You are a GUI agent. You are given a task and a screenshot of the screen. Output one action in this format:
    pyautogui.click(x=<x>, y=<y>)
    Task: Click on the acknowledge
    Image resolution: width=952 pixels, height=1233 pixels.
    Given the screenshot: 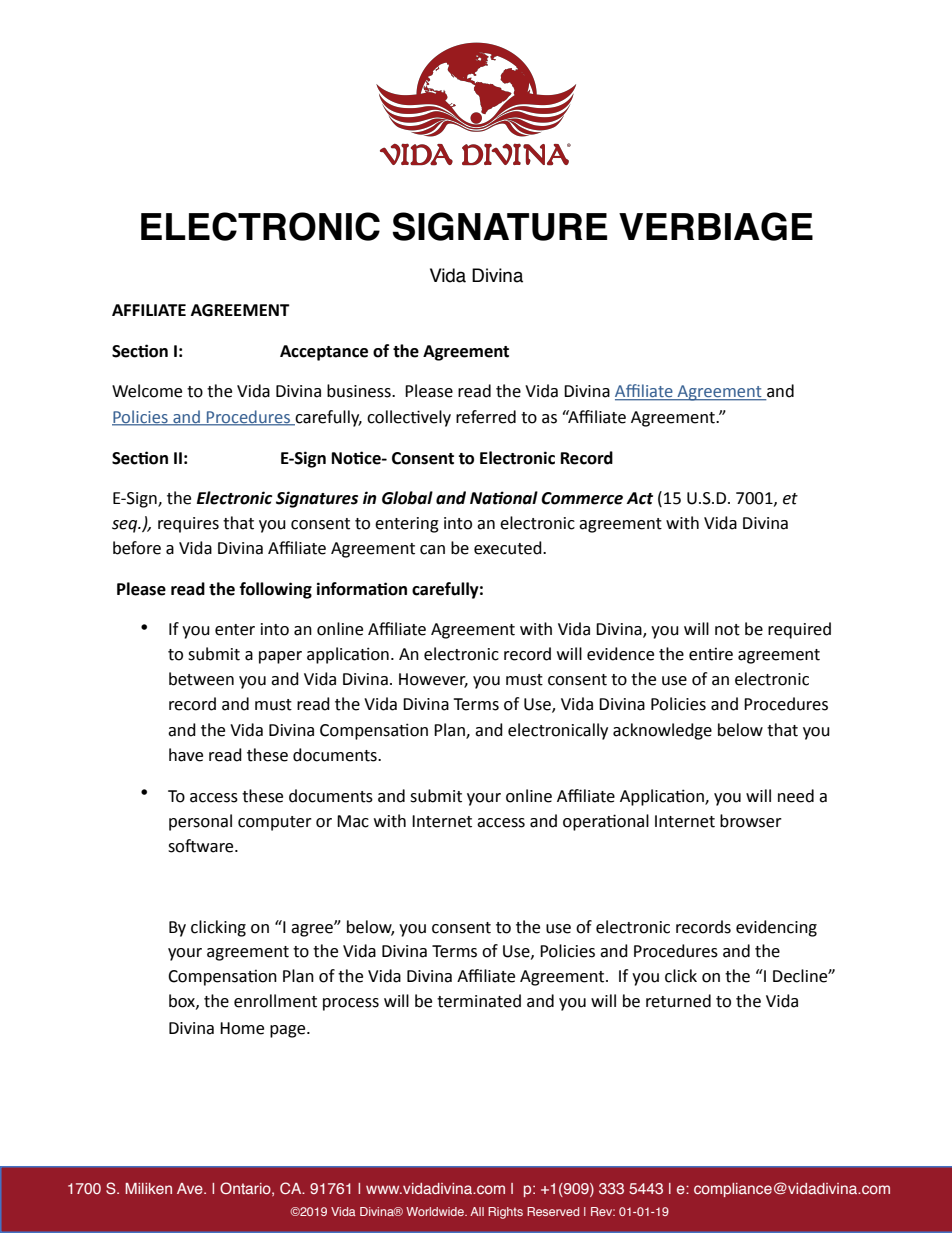 What is the action you would take?
    pyautogui.click(x=662, y=731)
